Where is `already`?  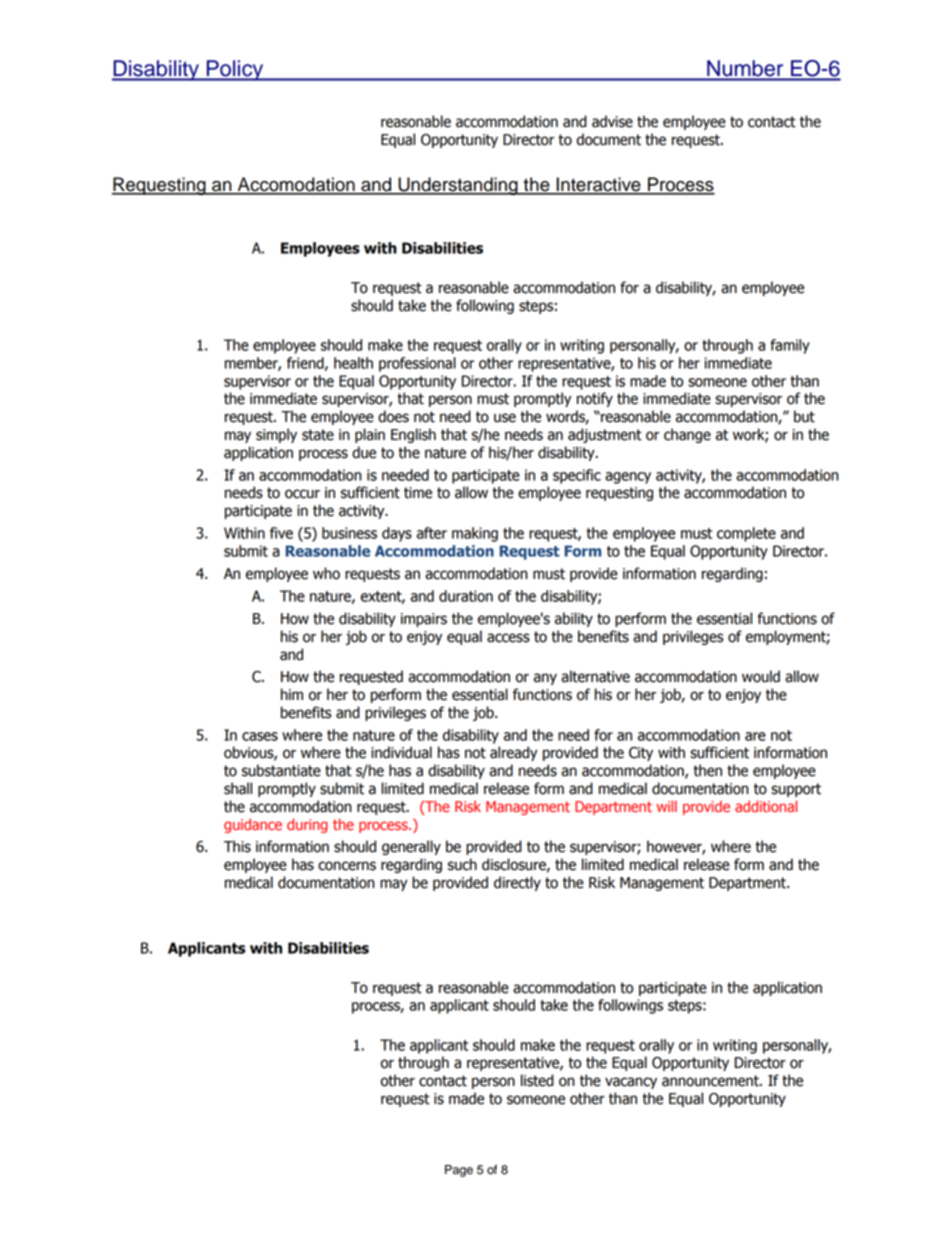
already is located at coordinates (513, 753).
